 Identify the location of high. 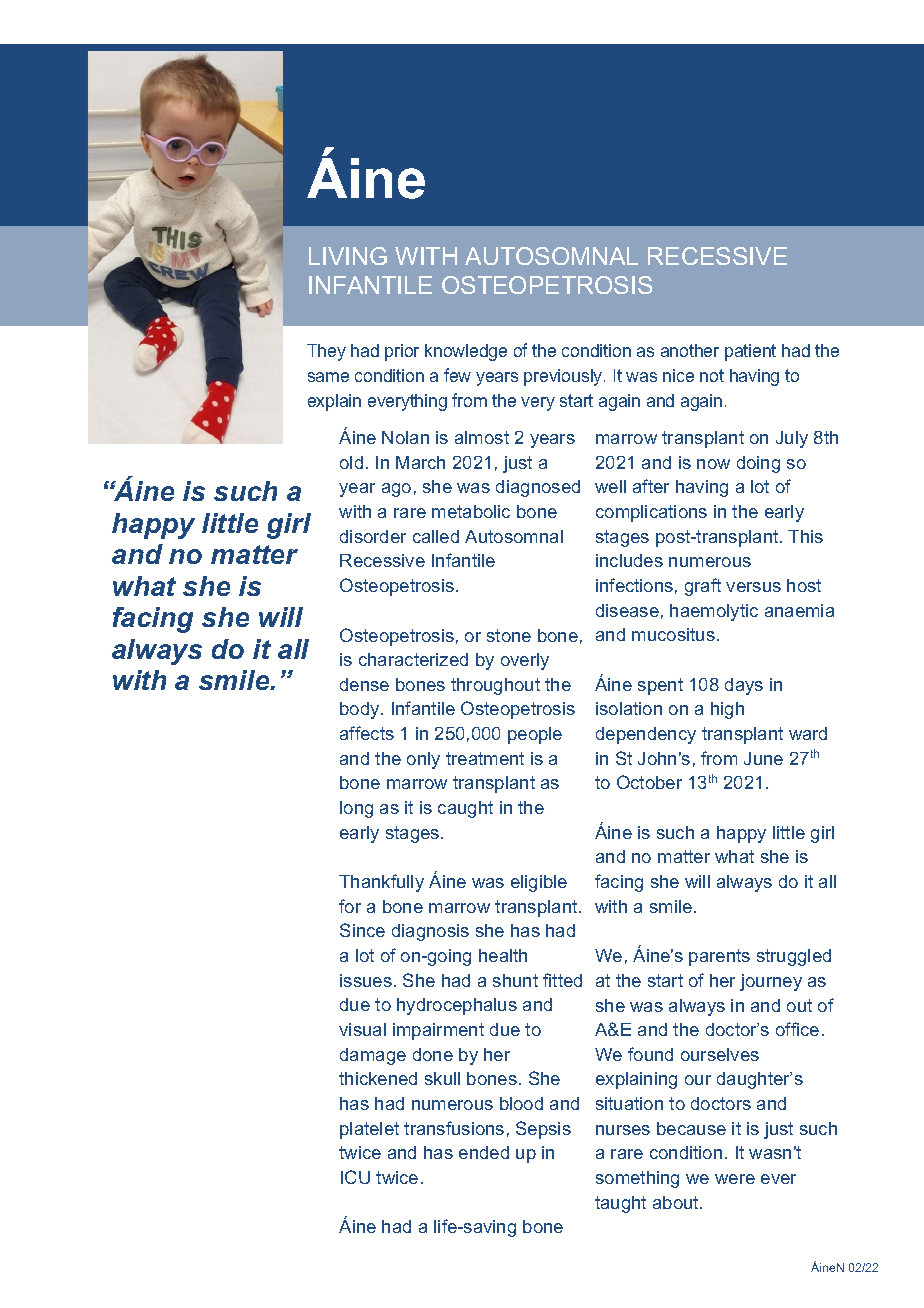
(727, 710).
